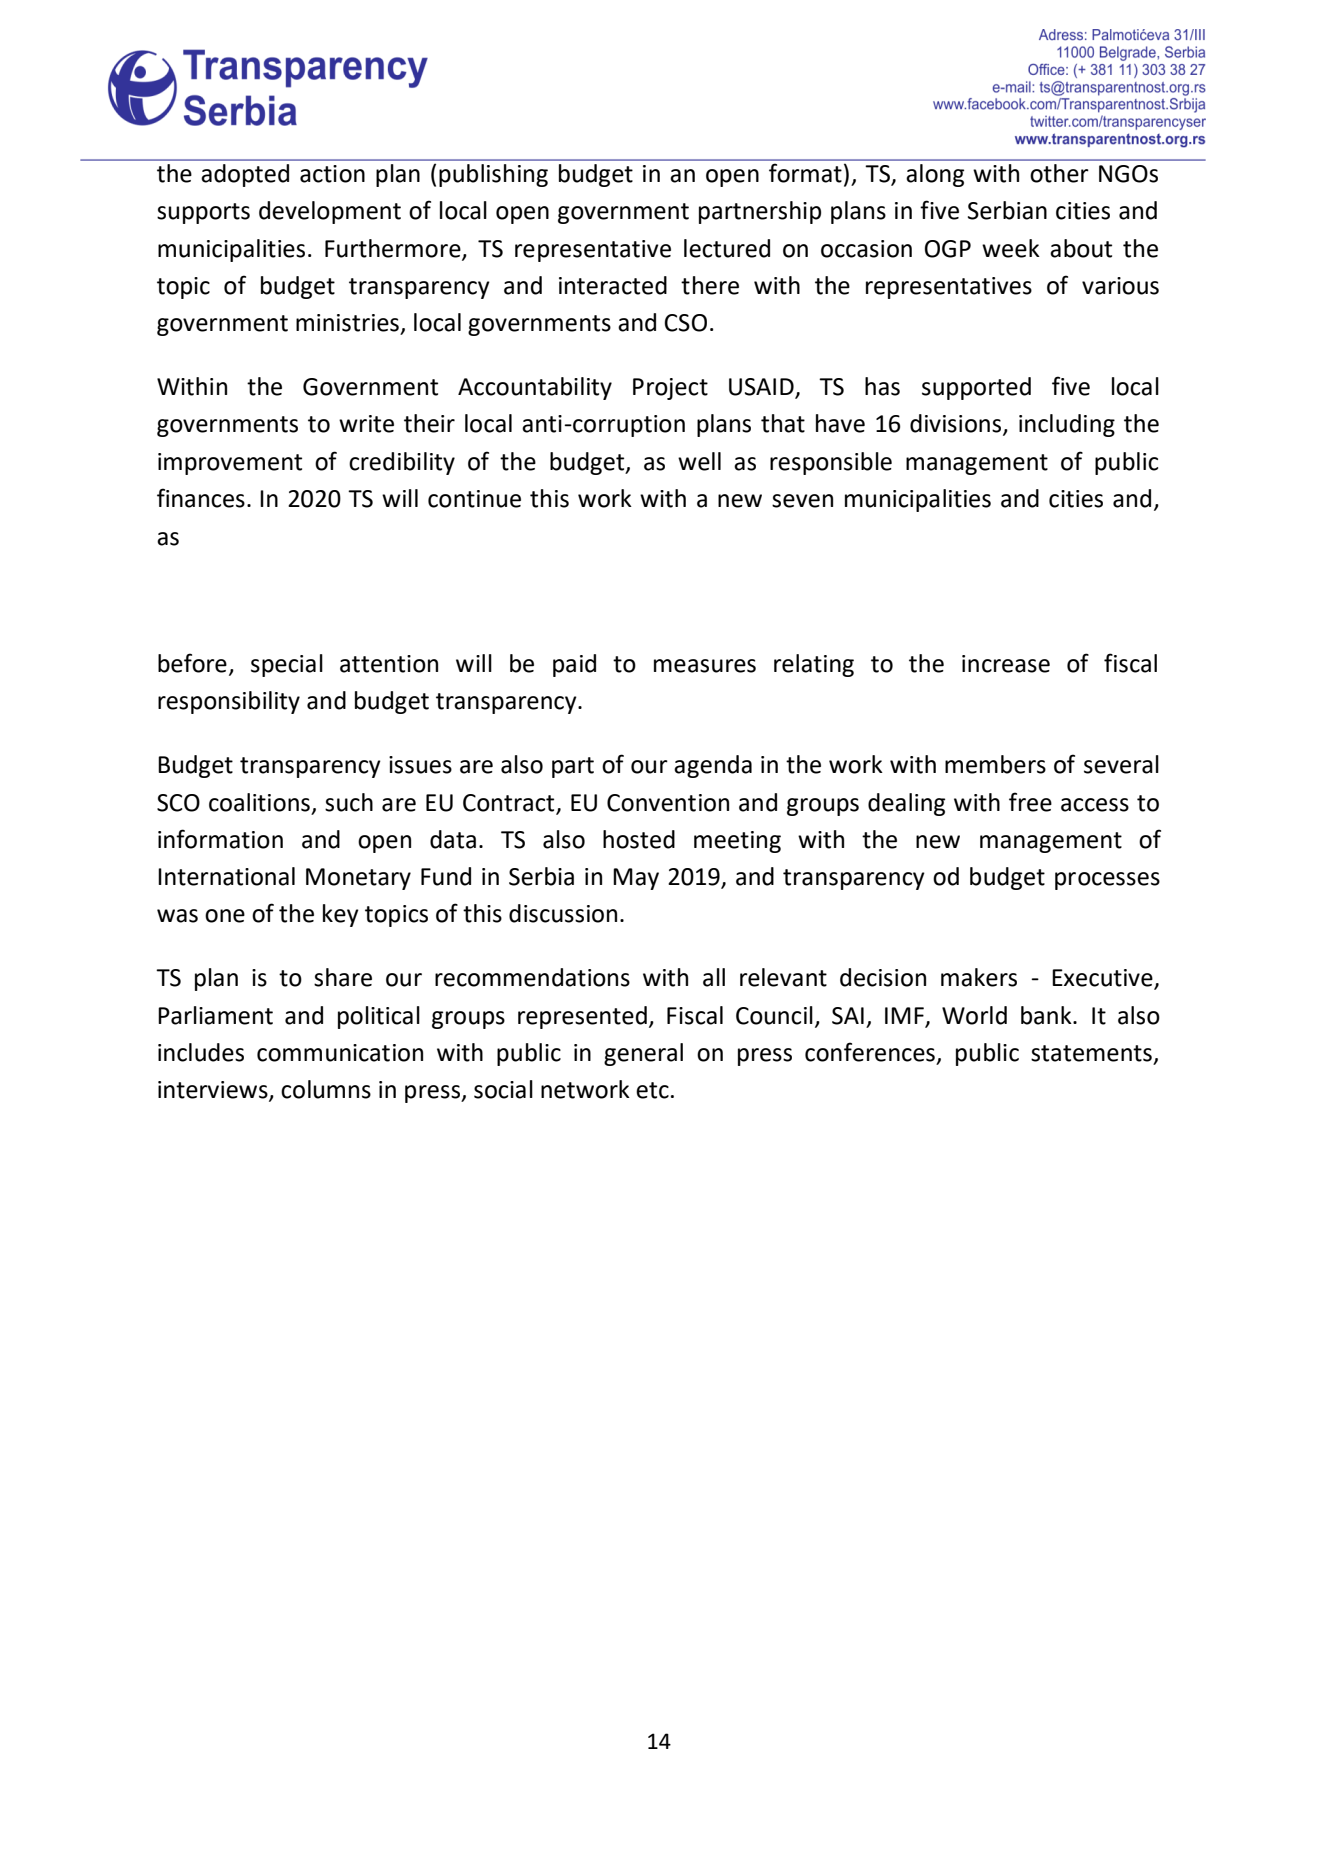  Describe the element at coordinates (1059, 173) in the page. I see `other` at that location.
